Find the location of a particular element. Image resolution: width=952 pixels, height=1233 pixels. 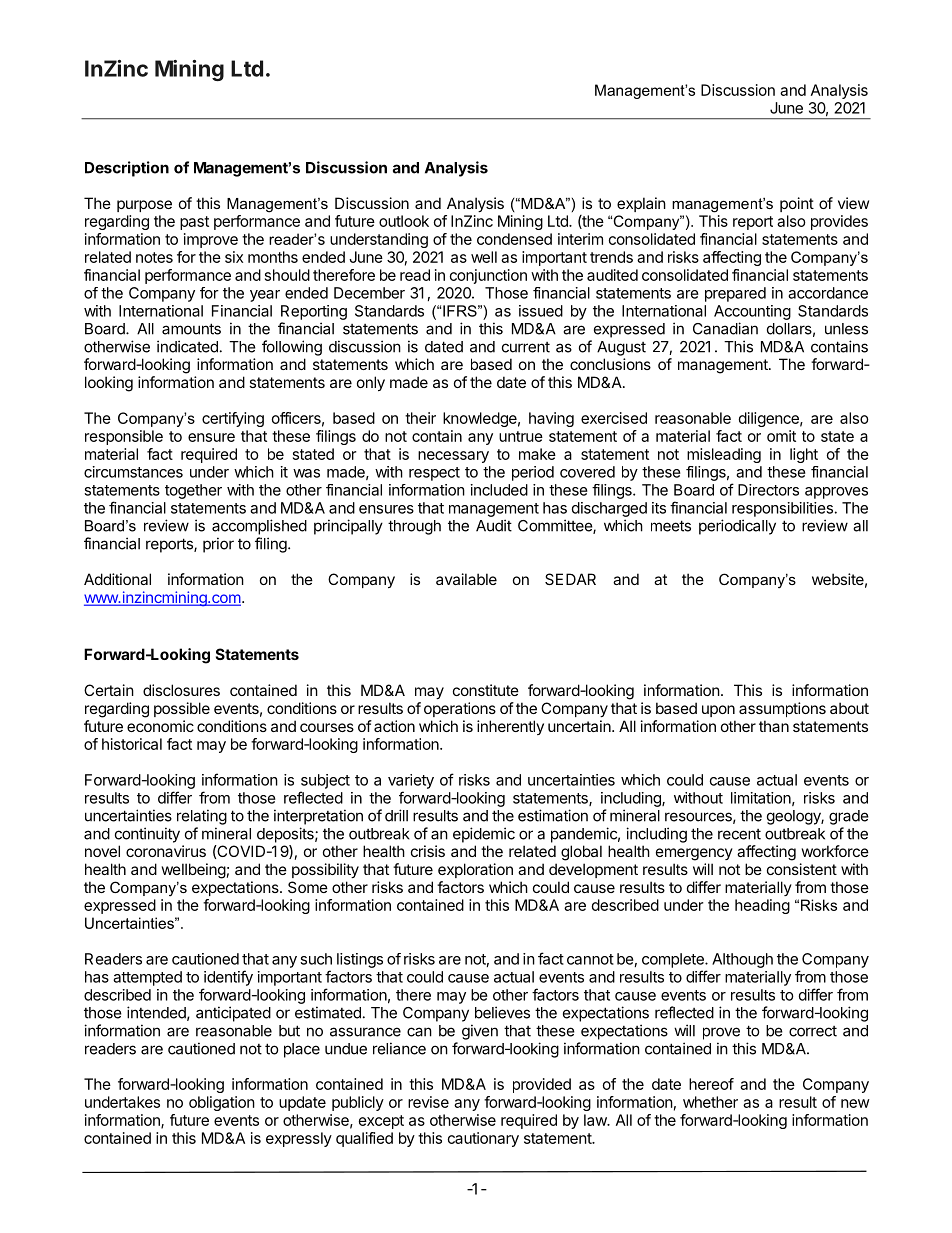

disclosures is located at coordinates (181, 690).
